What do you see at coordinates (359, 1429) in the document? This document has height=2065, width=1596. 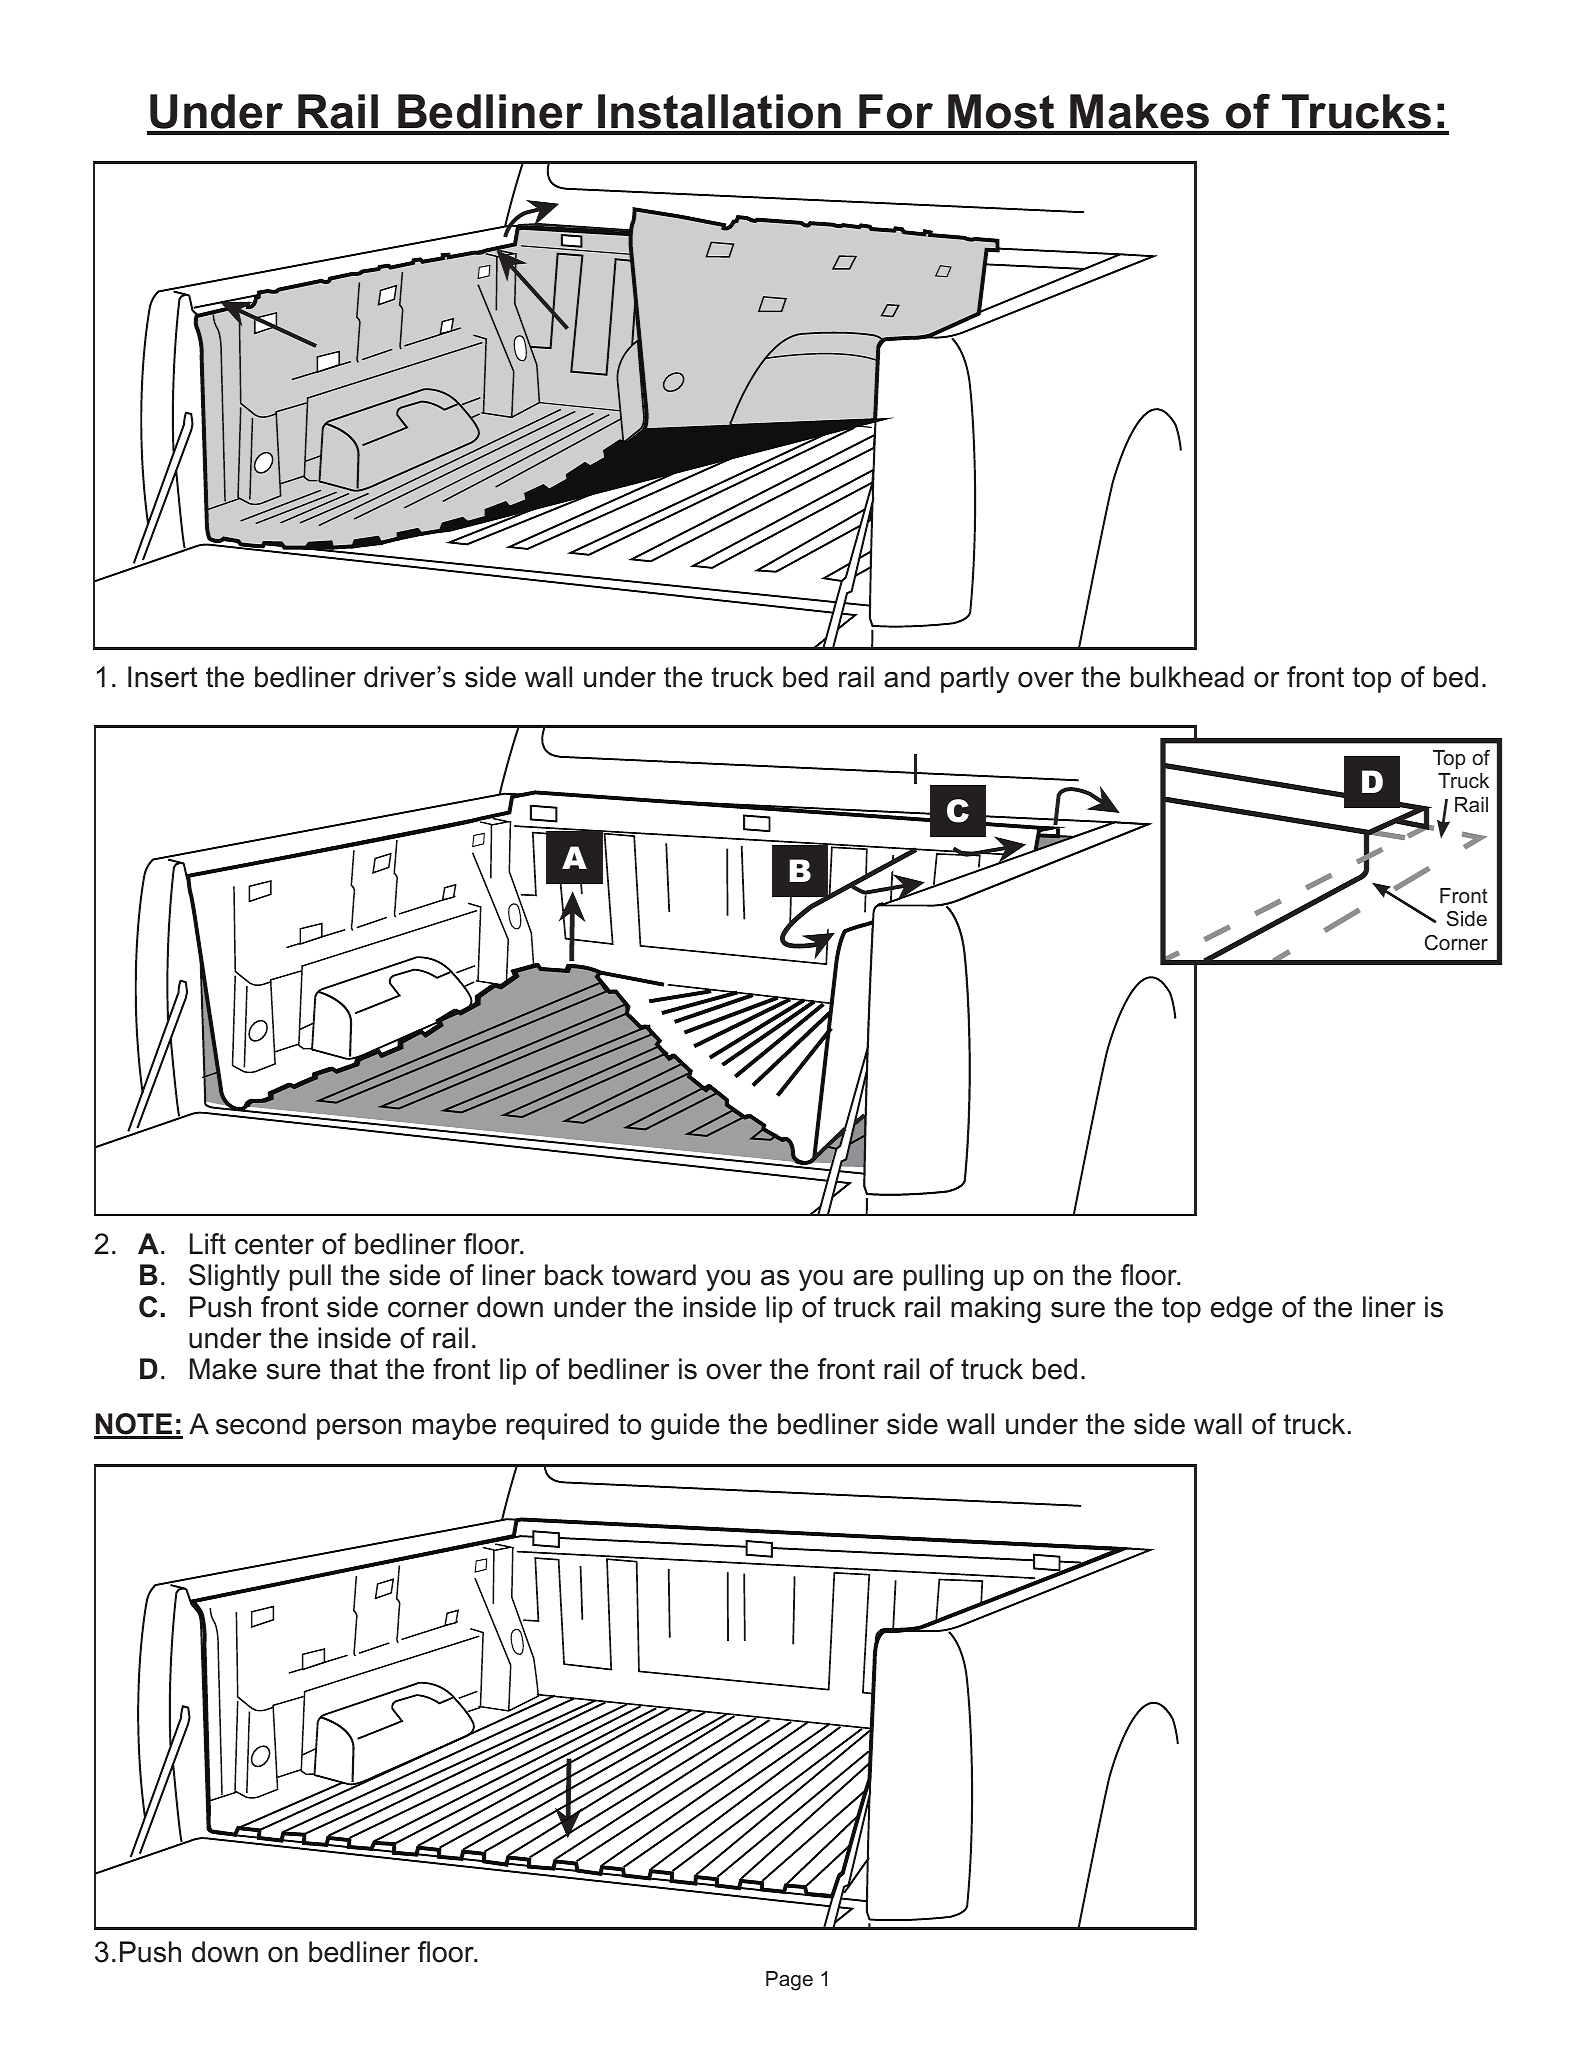 I see `person` at bounding box center [359, 1429].
